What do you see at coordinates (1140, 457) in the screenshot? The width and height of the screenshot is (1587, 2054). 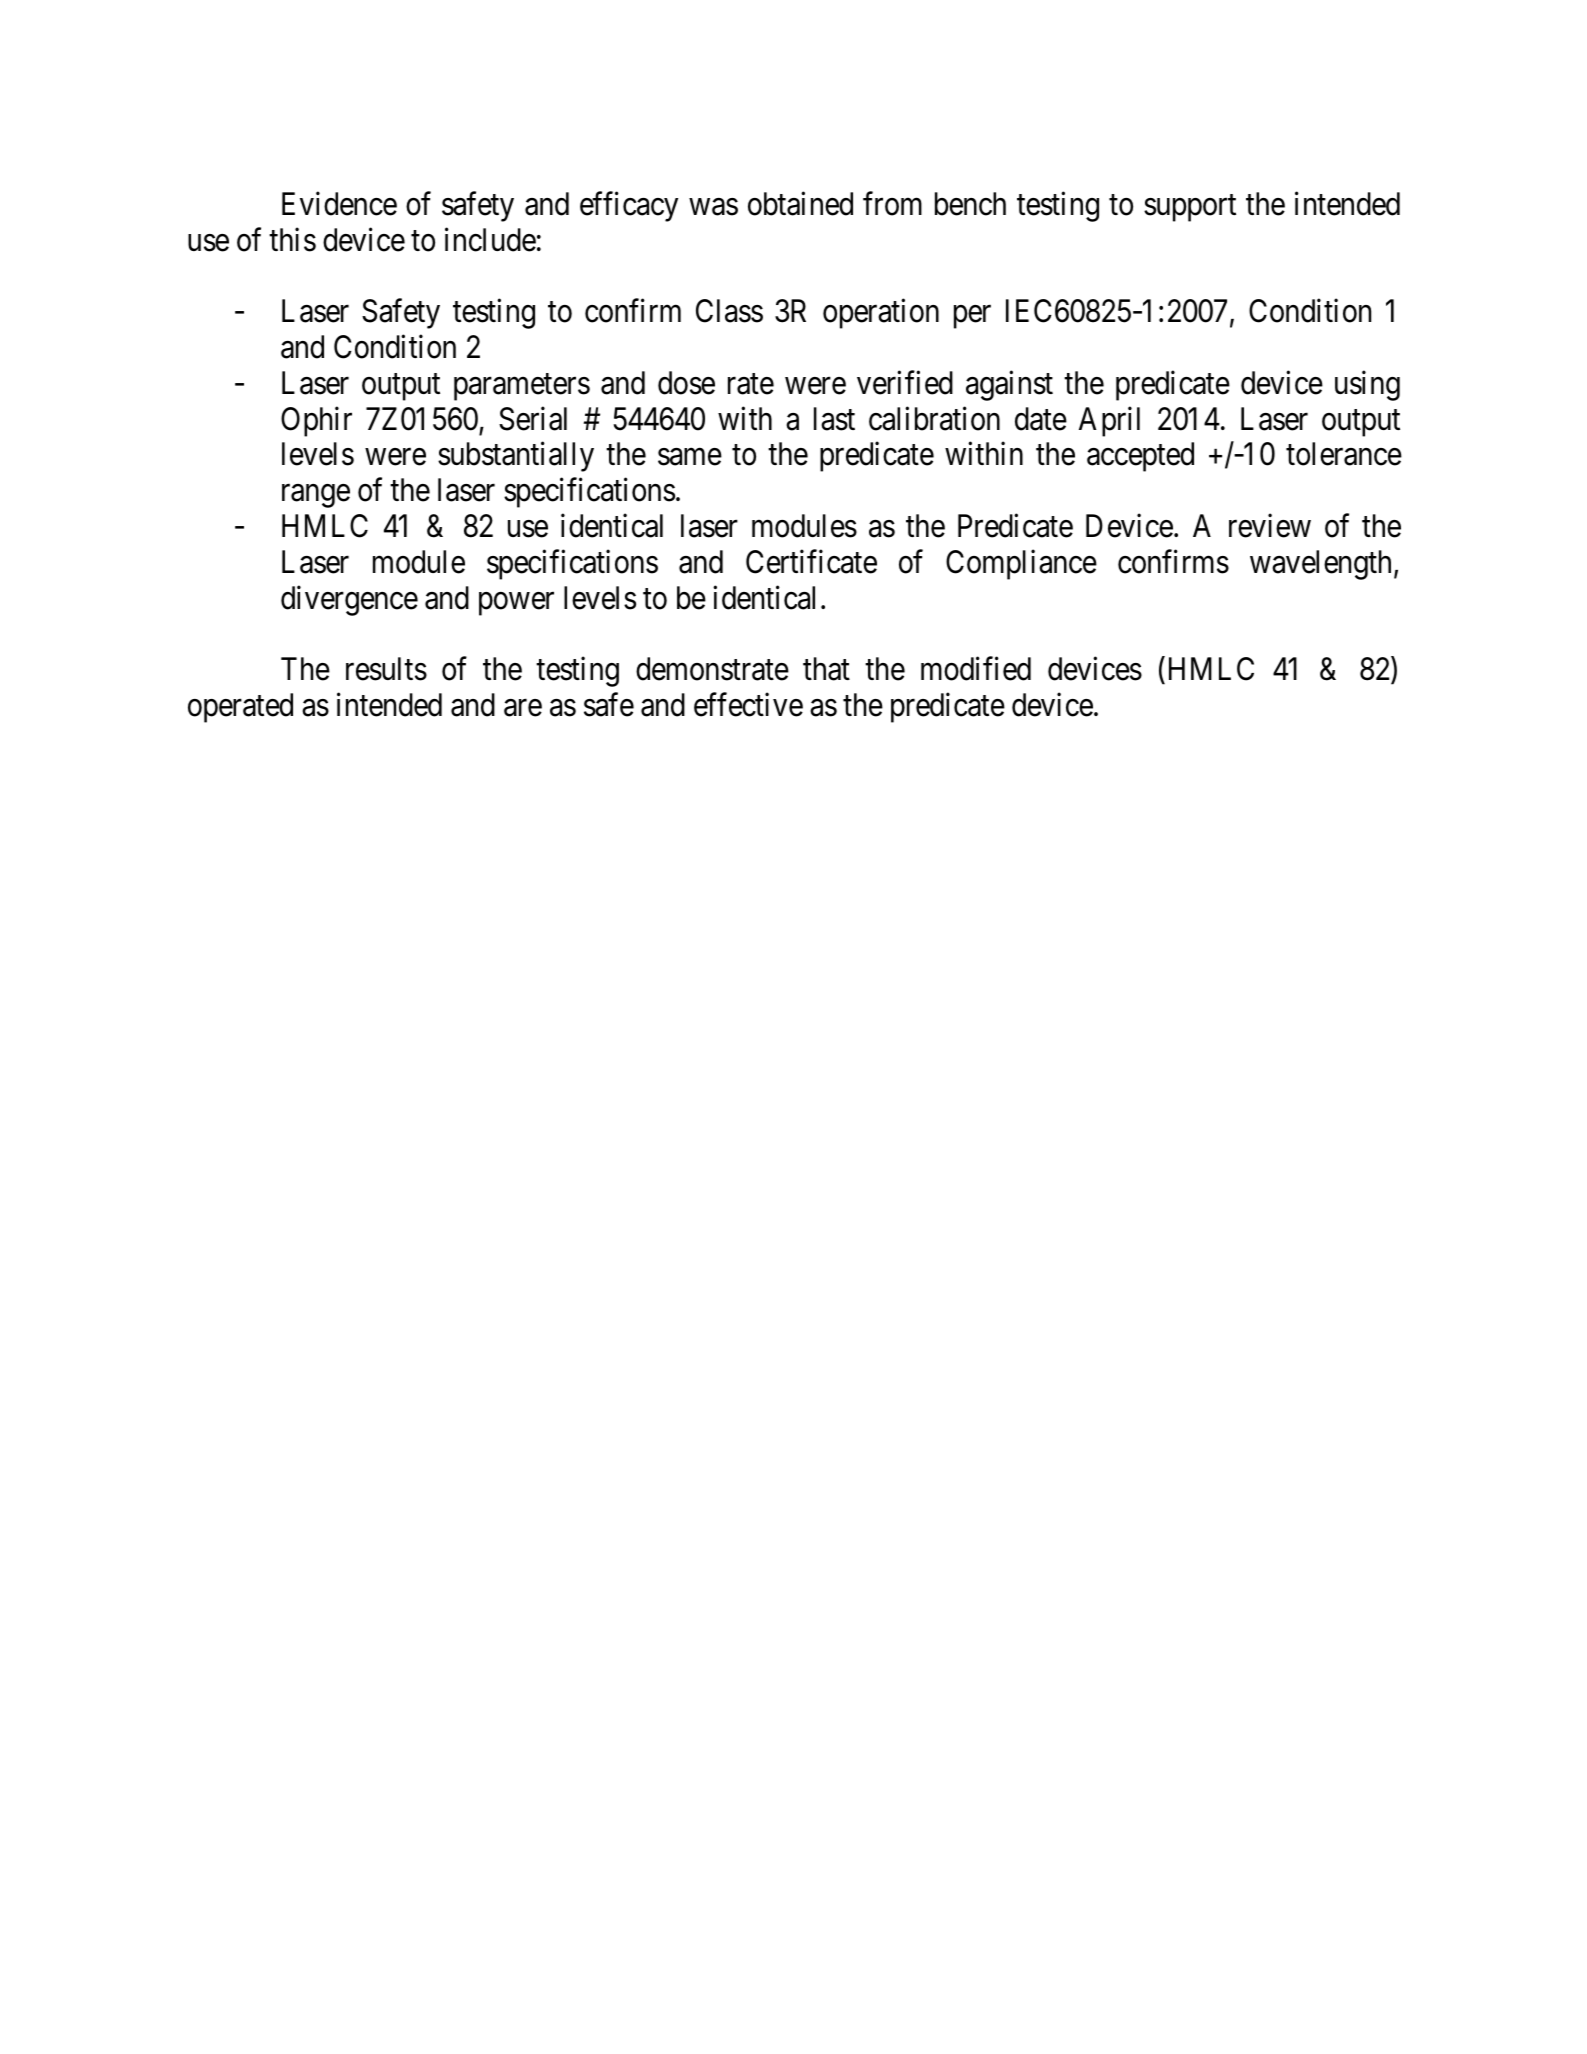 I see `accepted` at bounding box center [1140, 457].
